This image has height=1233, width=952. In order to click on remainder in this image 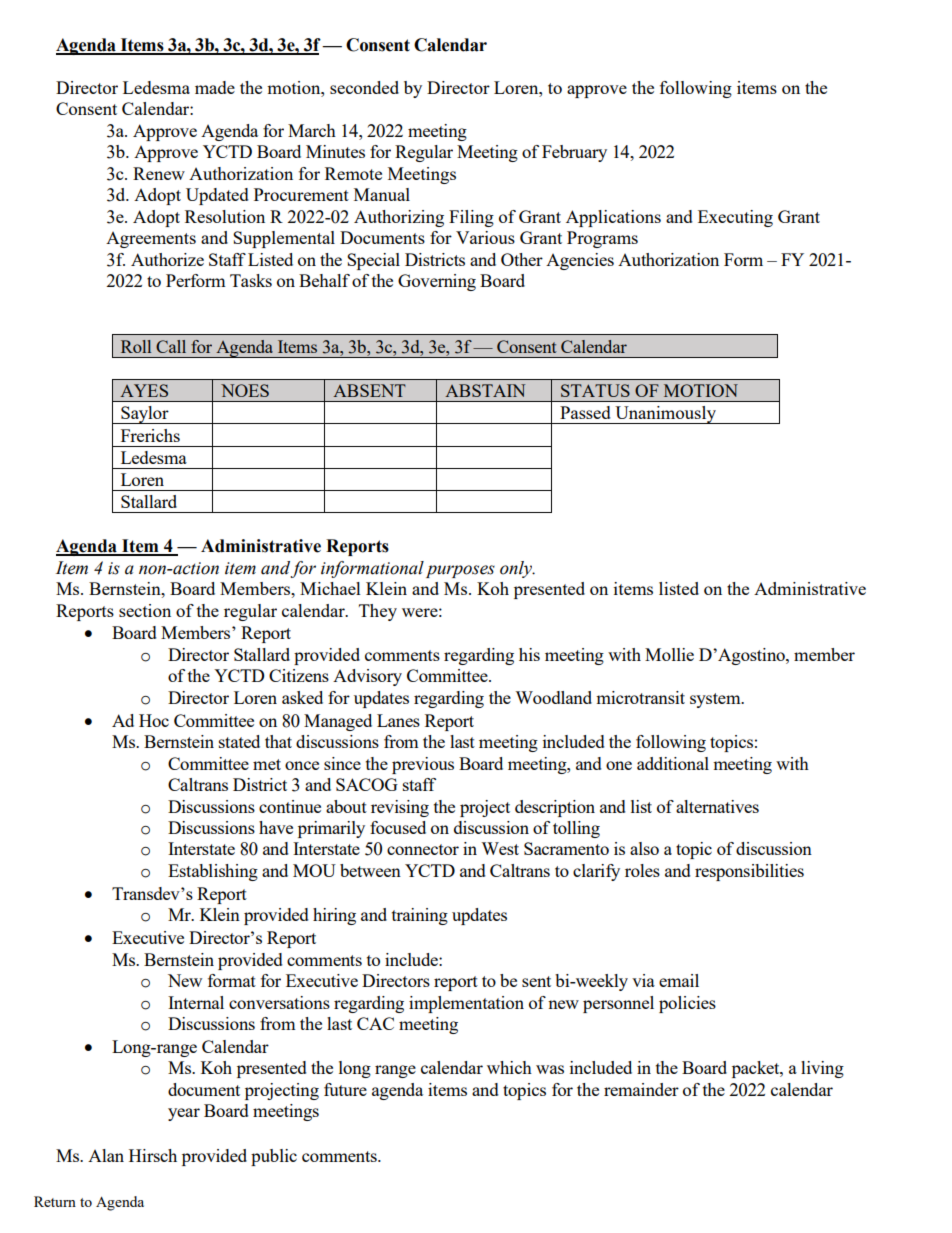, I will do `click(641, 1089)`.
